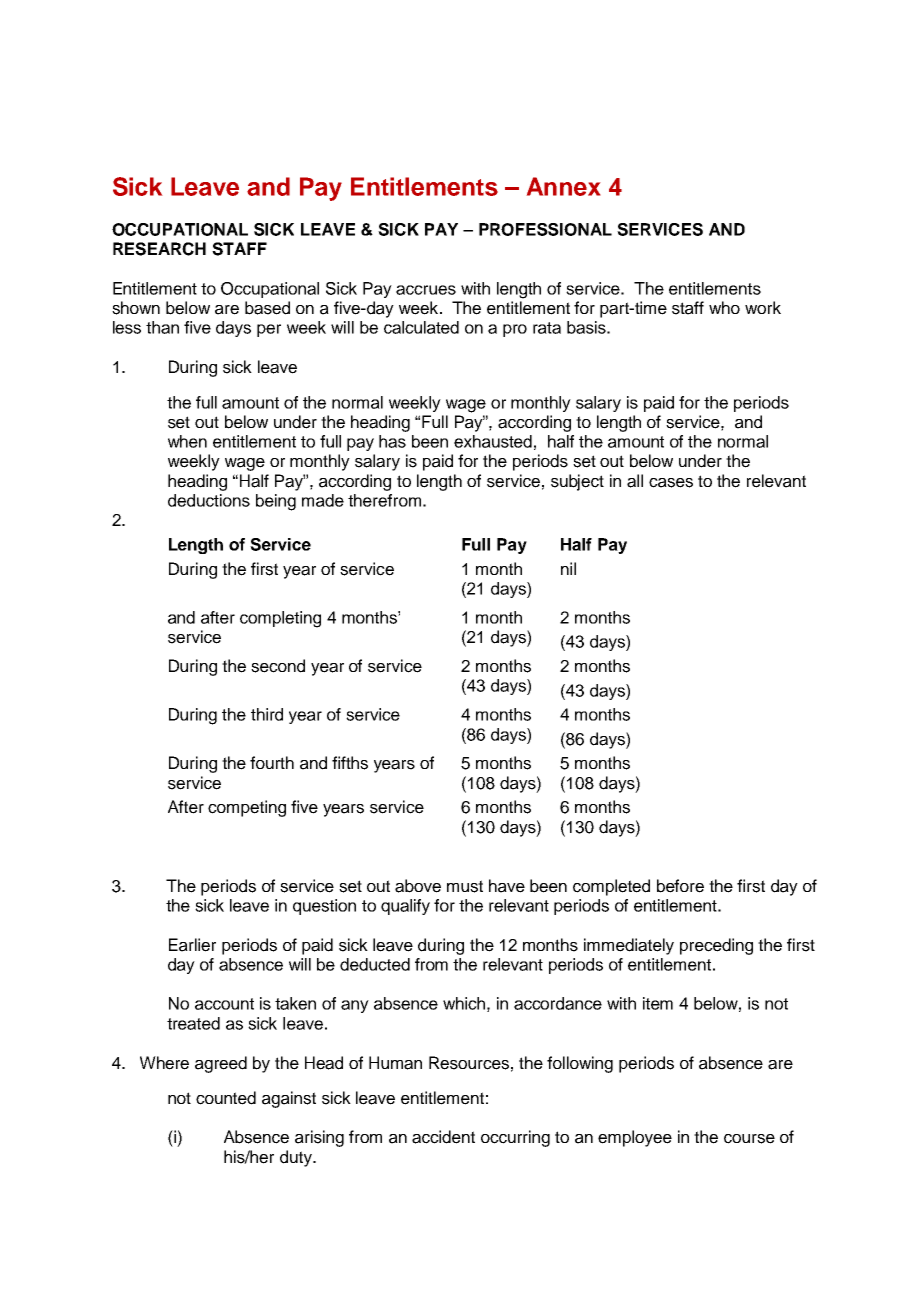 This screenshot has width=924, height=1308. Describe the element at coordinates (443, 1137) in the screenshot. I see `accident` at that location.
